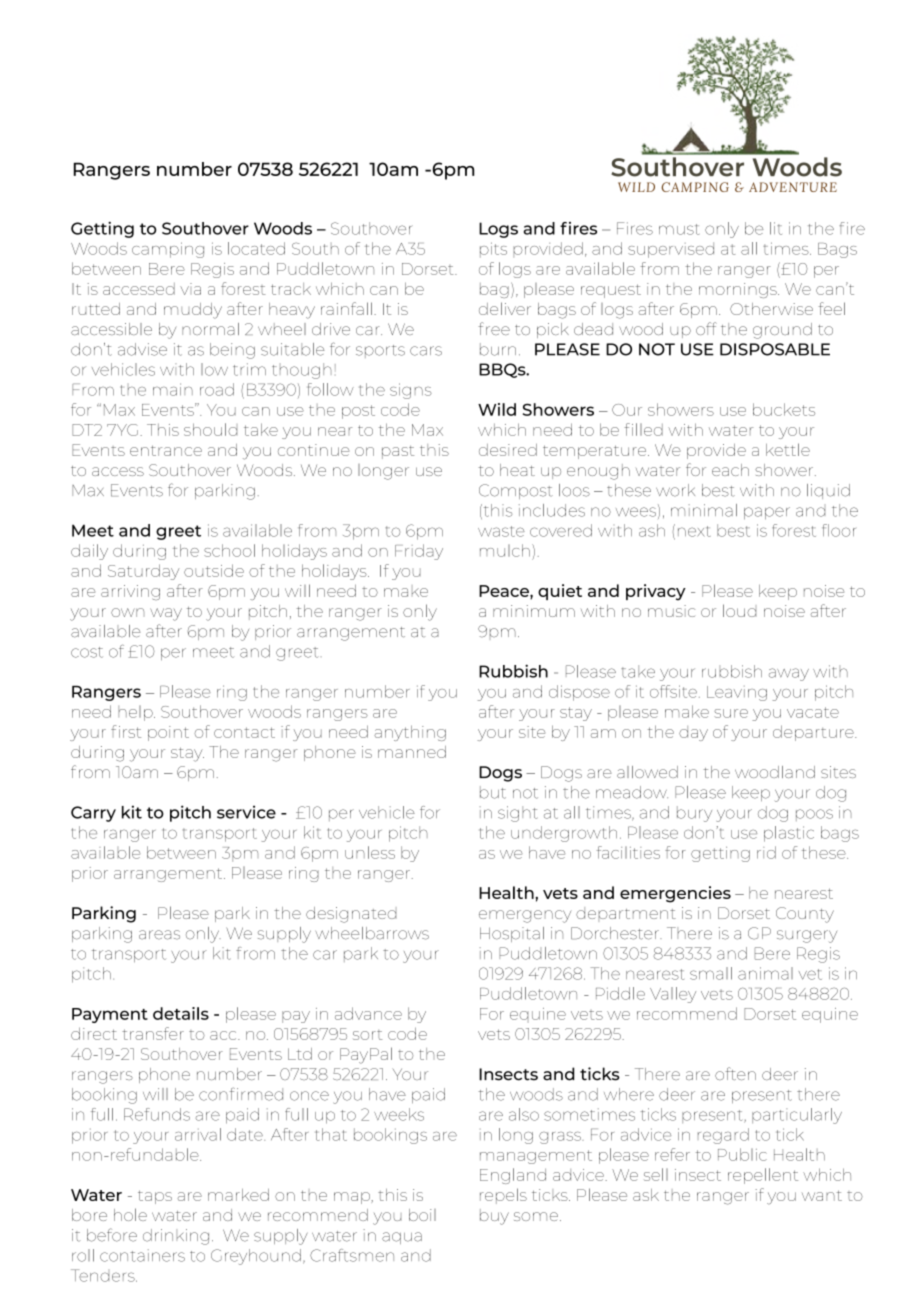 This image has width=924, height=1308. What do you see at coordinates (793, 187) in the image?
I see `ADVENTURE` at bounding box center [793, 187].
